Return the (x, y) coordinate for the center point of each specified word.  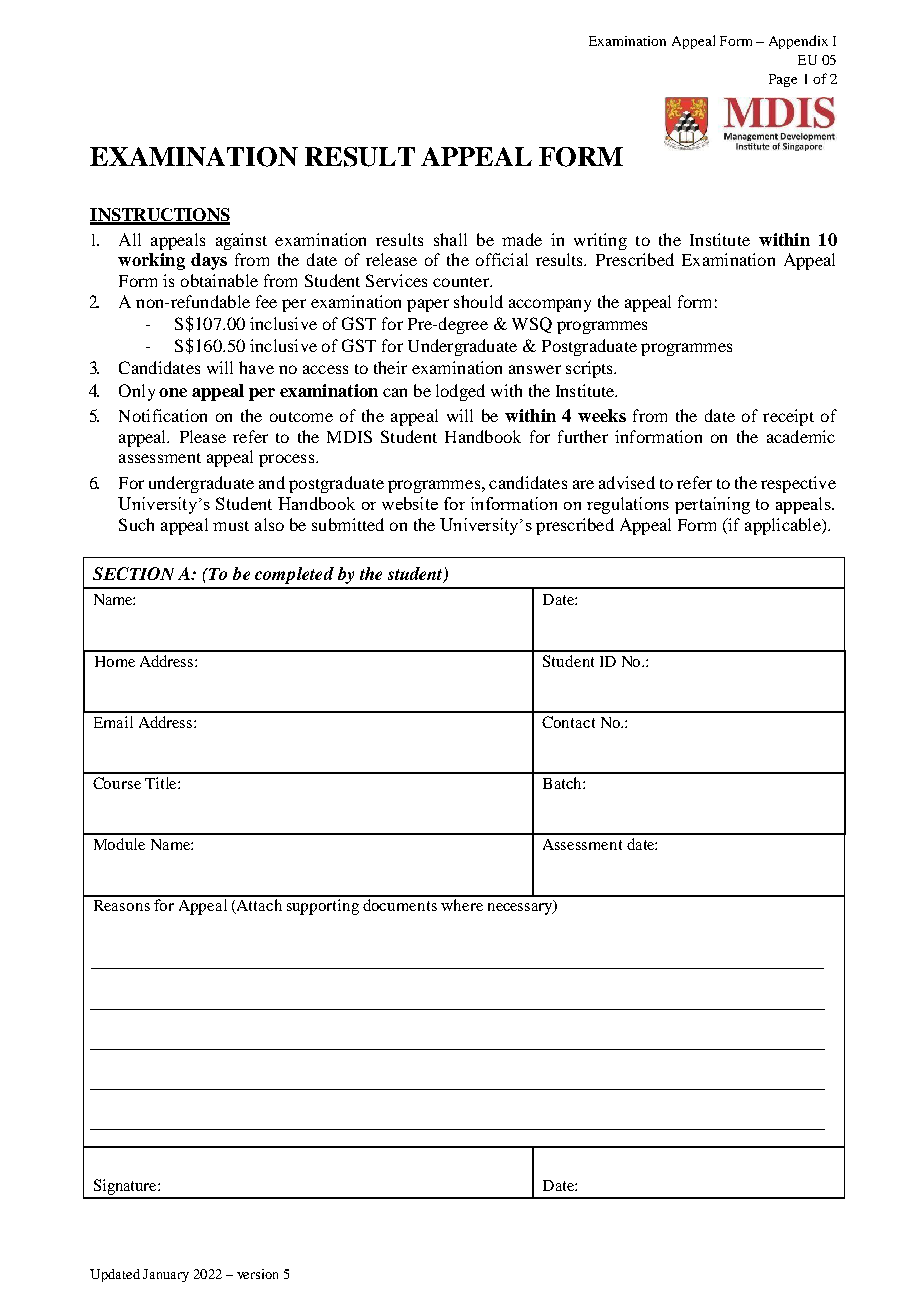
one (173, 392)
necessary (521, 908)
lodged (460, 392)
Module (119, 844)
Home (115, 661)
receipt (788, 417)
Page (783, 80)
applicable (784, 526)
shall (450, 239)
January (166, 1275)
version (257, 1274)
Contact (568, 722)
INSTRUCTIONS (160, 216)
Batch (563, 783)
